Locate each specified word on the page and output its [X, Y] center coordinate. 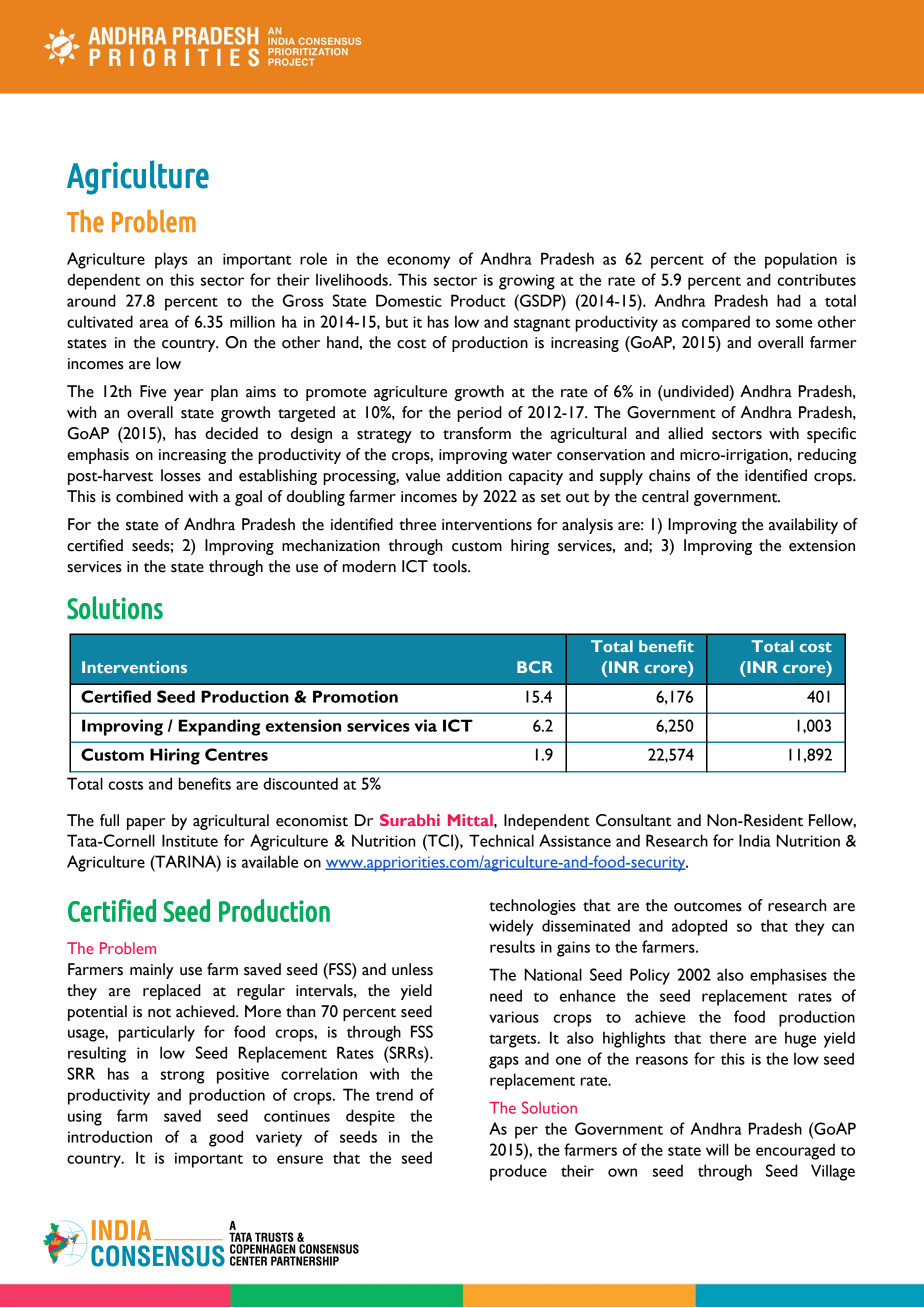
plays [171, 260]
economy [418, 262]
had [789, 300]
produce [518, 1172]
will [717, 1149]
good [226, 1138]
